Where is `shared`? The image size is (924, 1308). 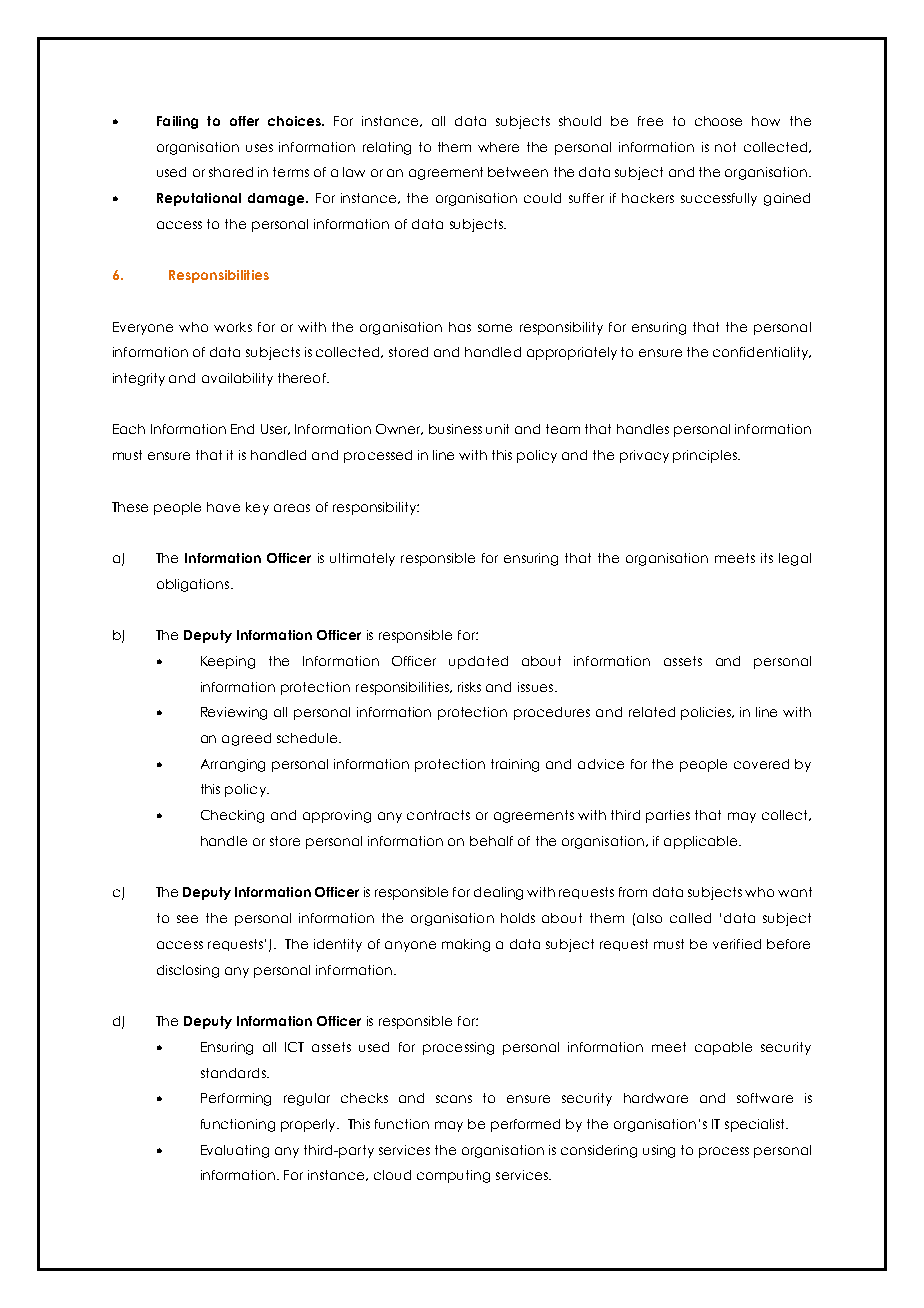
shared is located at coordinates (231, 172).
